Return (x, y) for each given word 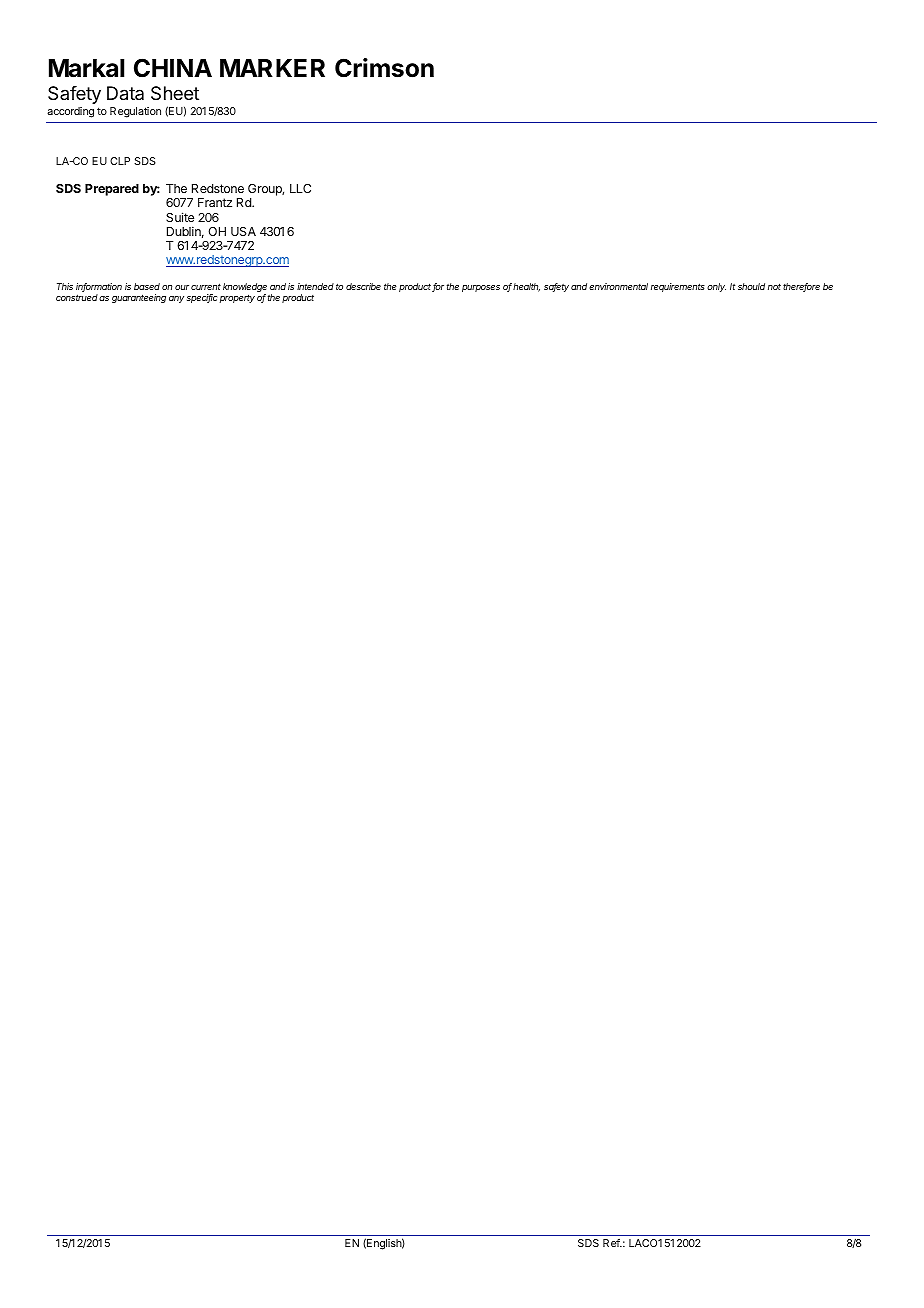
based (147, 286)
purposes (481, 288)
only (716, 287)
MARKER (272, 68)
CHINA (173, 68)
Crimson (384, 68)
